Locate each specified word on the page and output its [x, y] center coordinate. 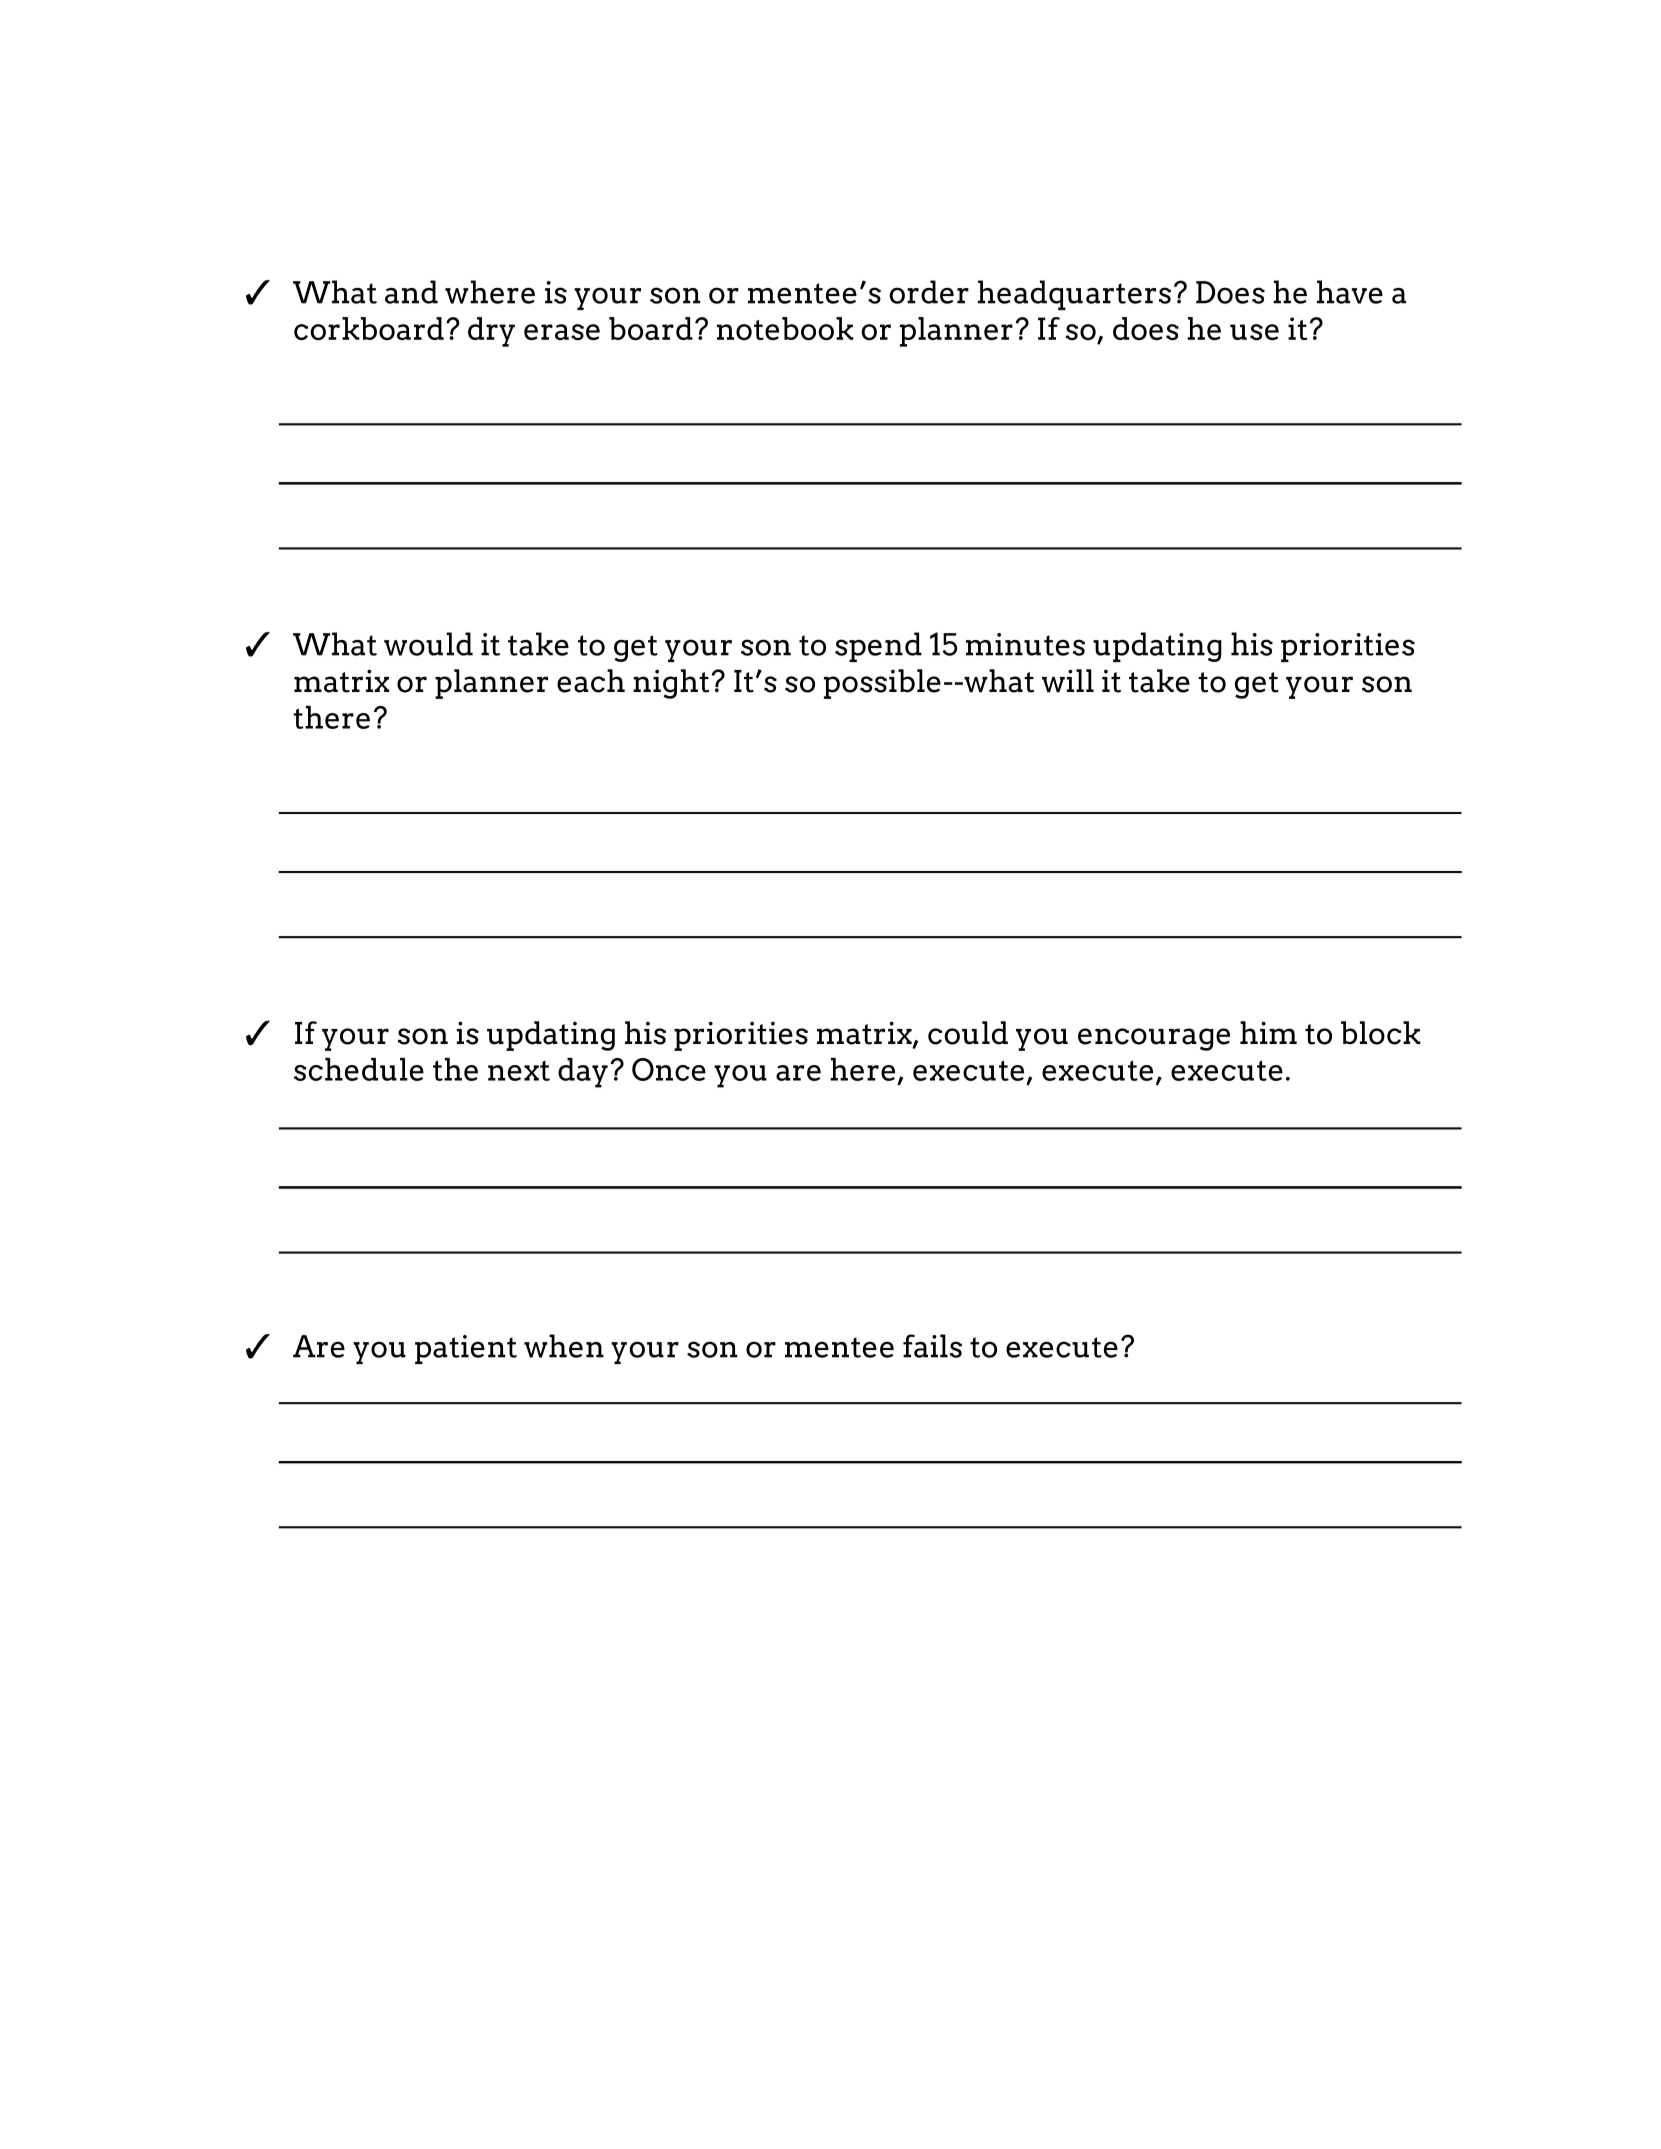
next [519, 1071]
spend [878, 647]
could [968, 1033]
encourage [1154, 1039]
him [1268, 1032]
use [1254, 332]
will [1068, 681]
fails [932, 1346]
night [671, 684]
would [428, 644]
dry [491, 332]
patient [466, 1349]
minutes [1025, 644]
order [929, 292]
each [591, 681]
